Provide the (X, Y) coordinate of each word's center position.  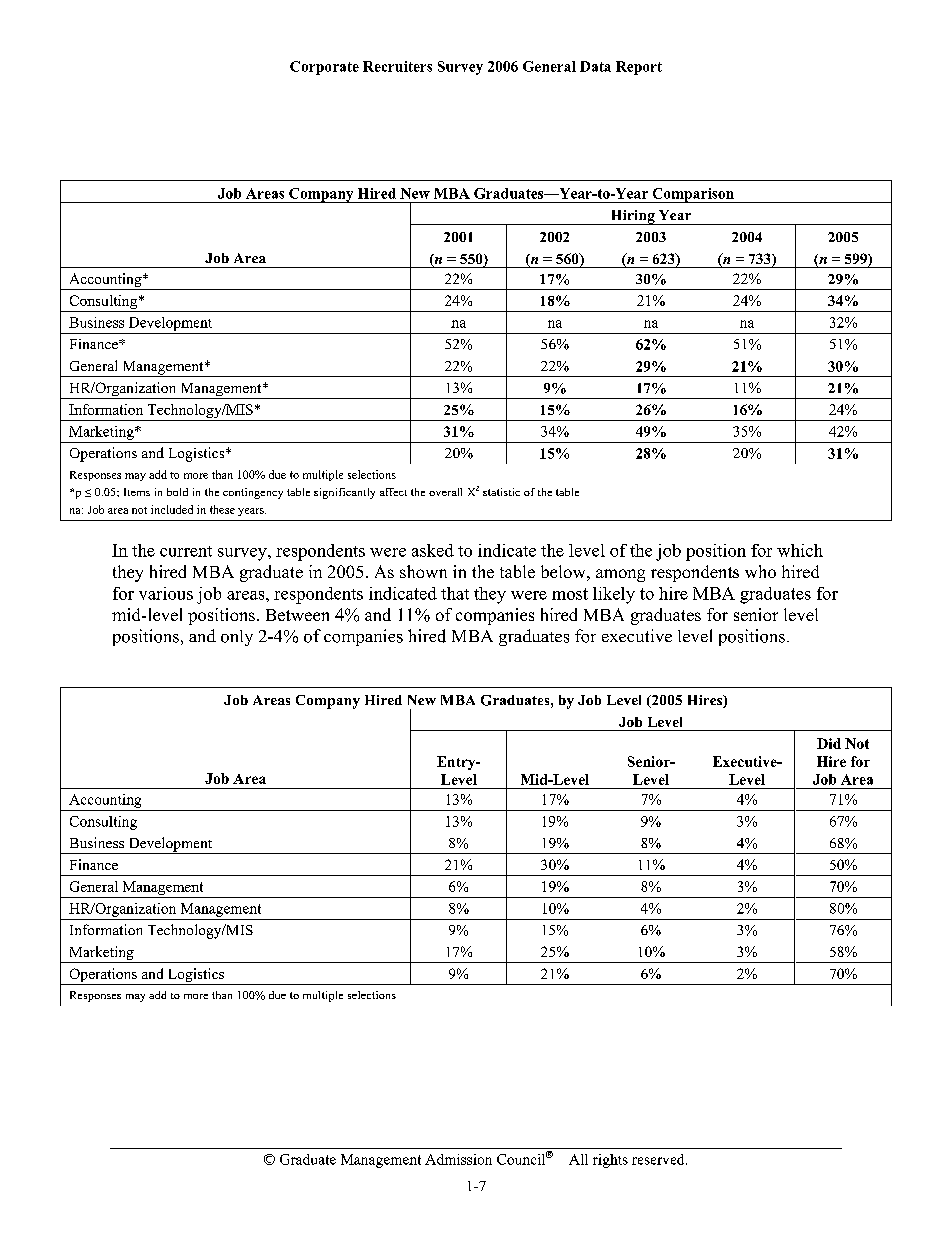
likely (614, 595)
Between (297, 615)
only (237, 638)
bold (177, 492)
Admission (458, 1159)
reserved (659, 1159)
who (760, 571)
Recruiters (397, 66)
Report (639, 68)
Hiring (632, 217)
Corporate (324, 68)
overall (445, 492)
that (455, 593)
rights (610, 1161)
